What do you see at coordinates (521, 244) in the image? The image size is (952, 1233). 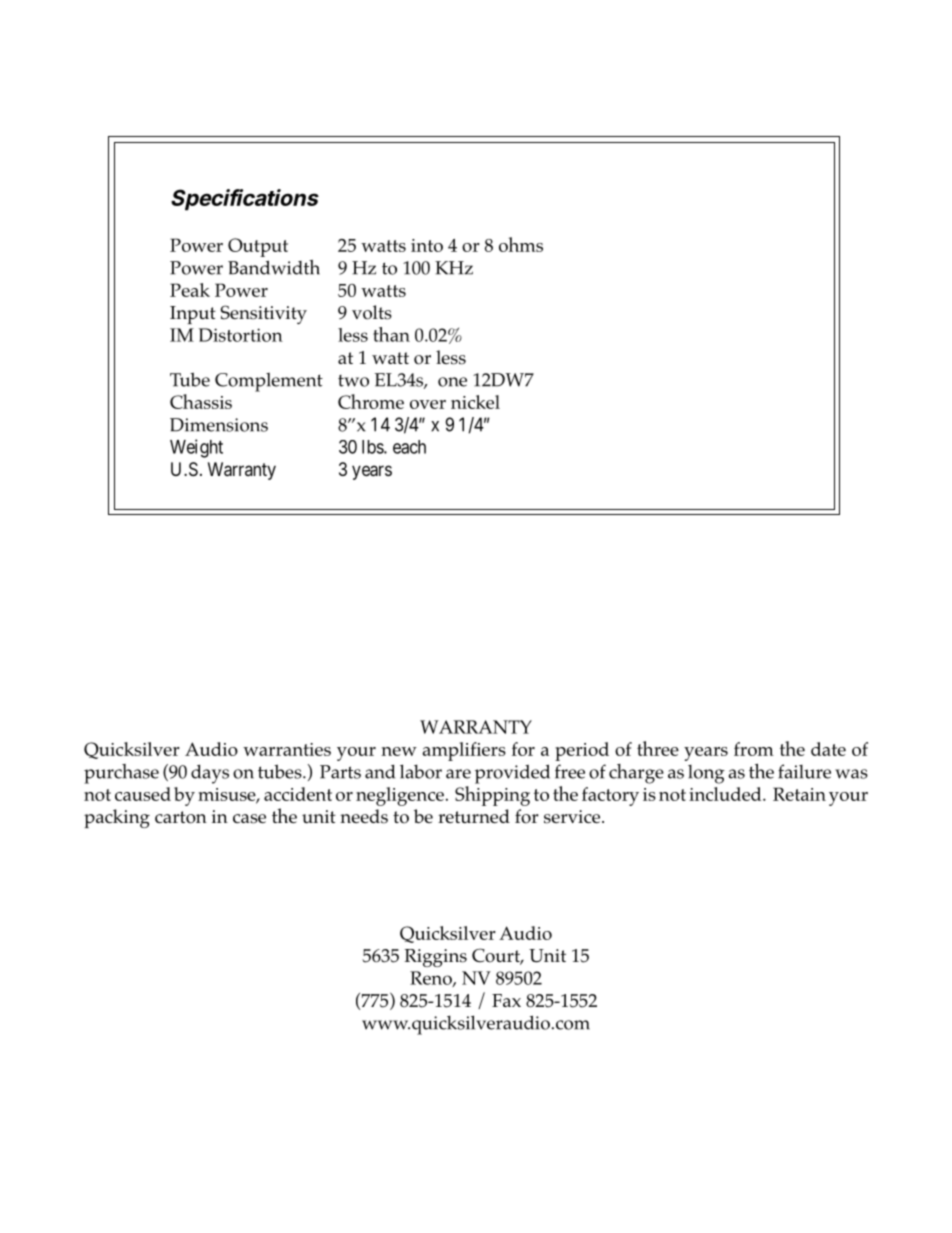 I see `ohms` at bounding box center [521, 244].
